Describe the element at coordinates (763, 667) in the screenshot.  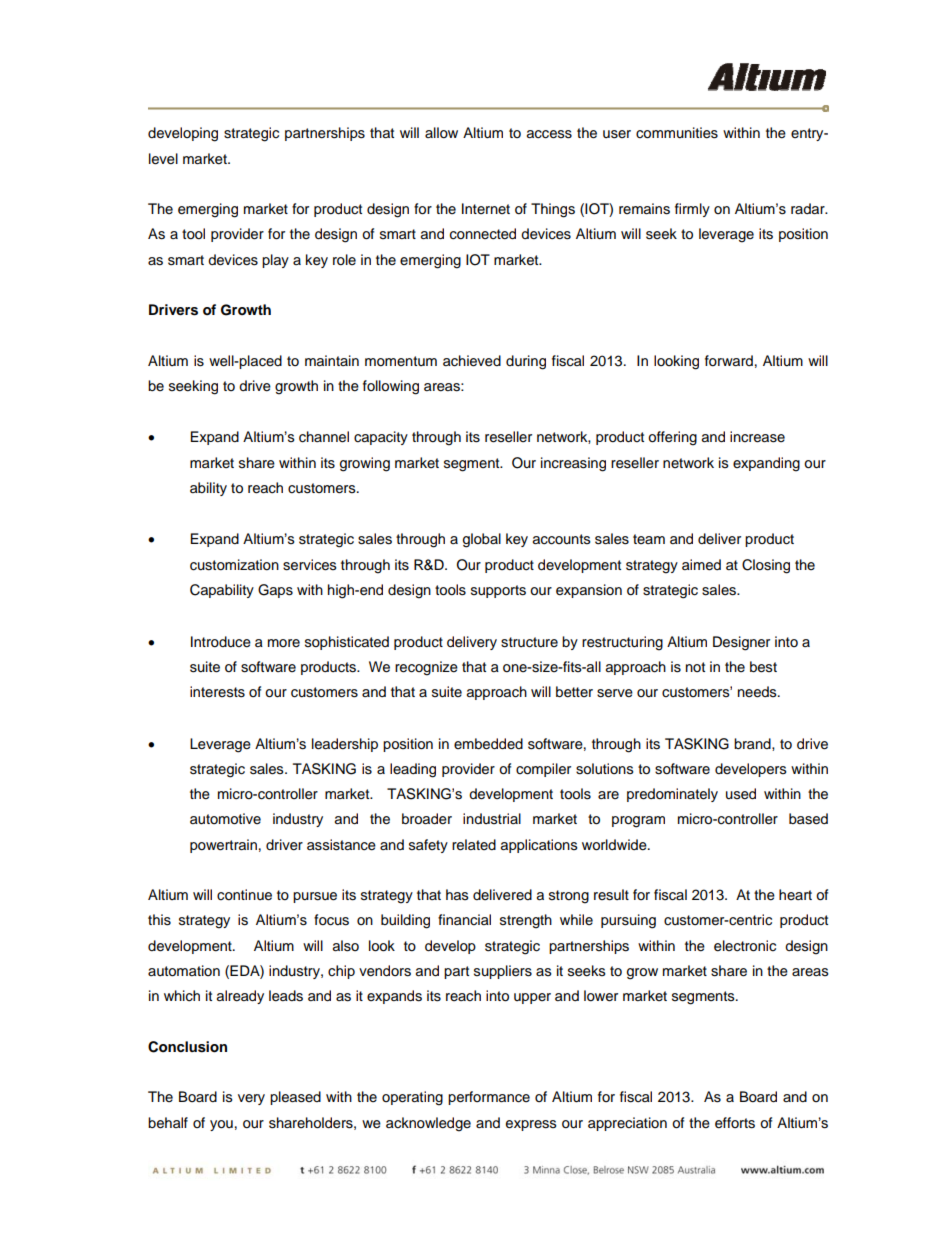
I see `best` at that location.
